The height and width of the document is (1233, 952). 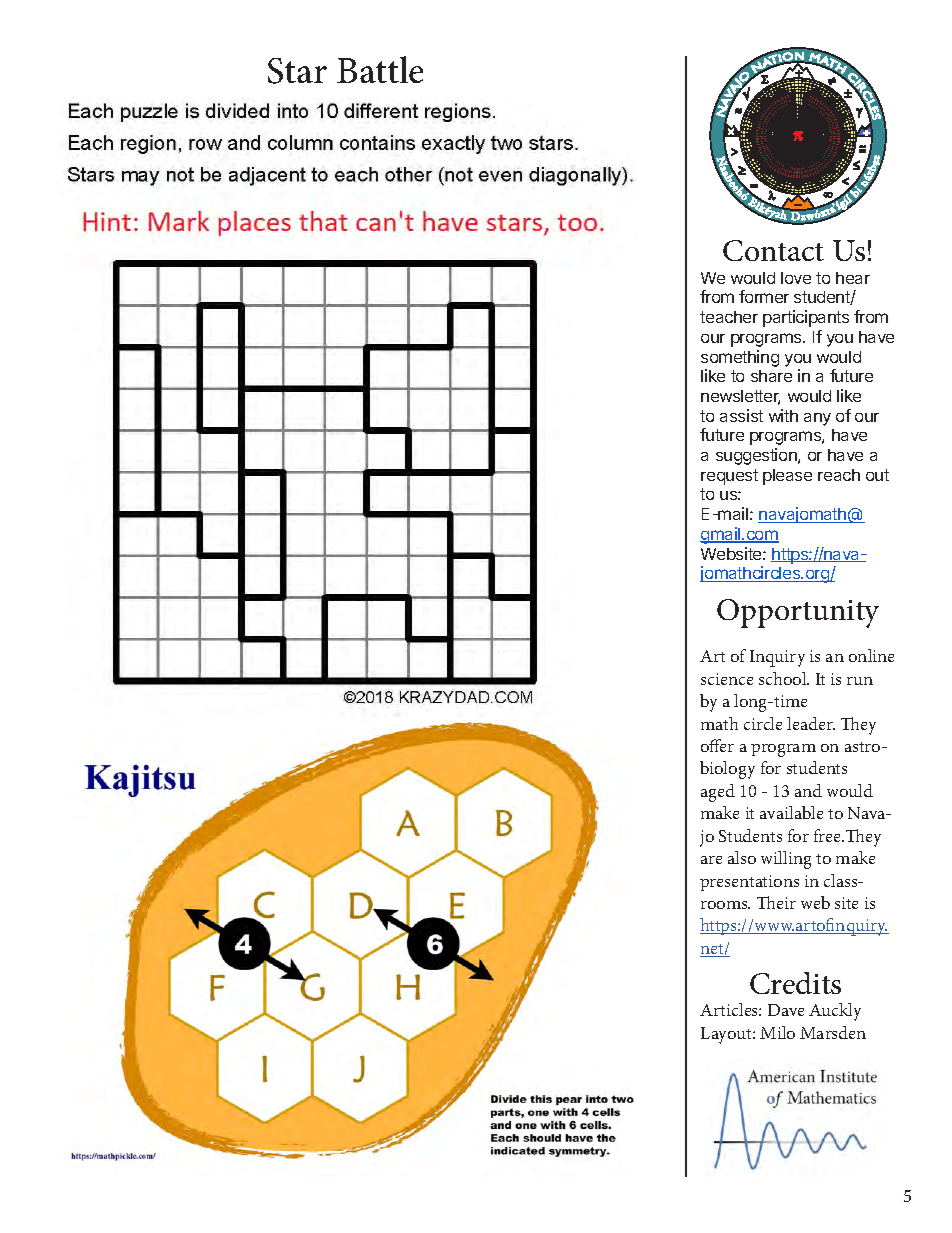 I want to click on Star, so click(x=297, y=71).
